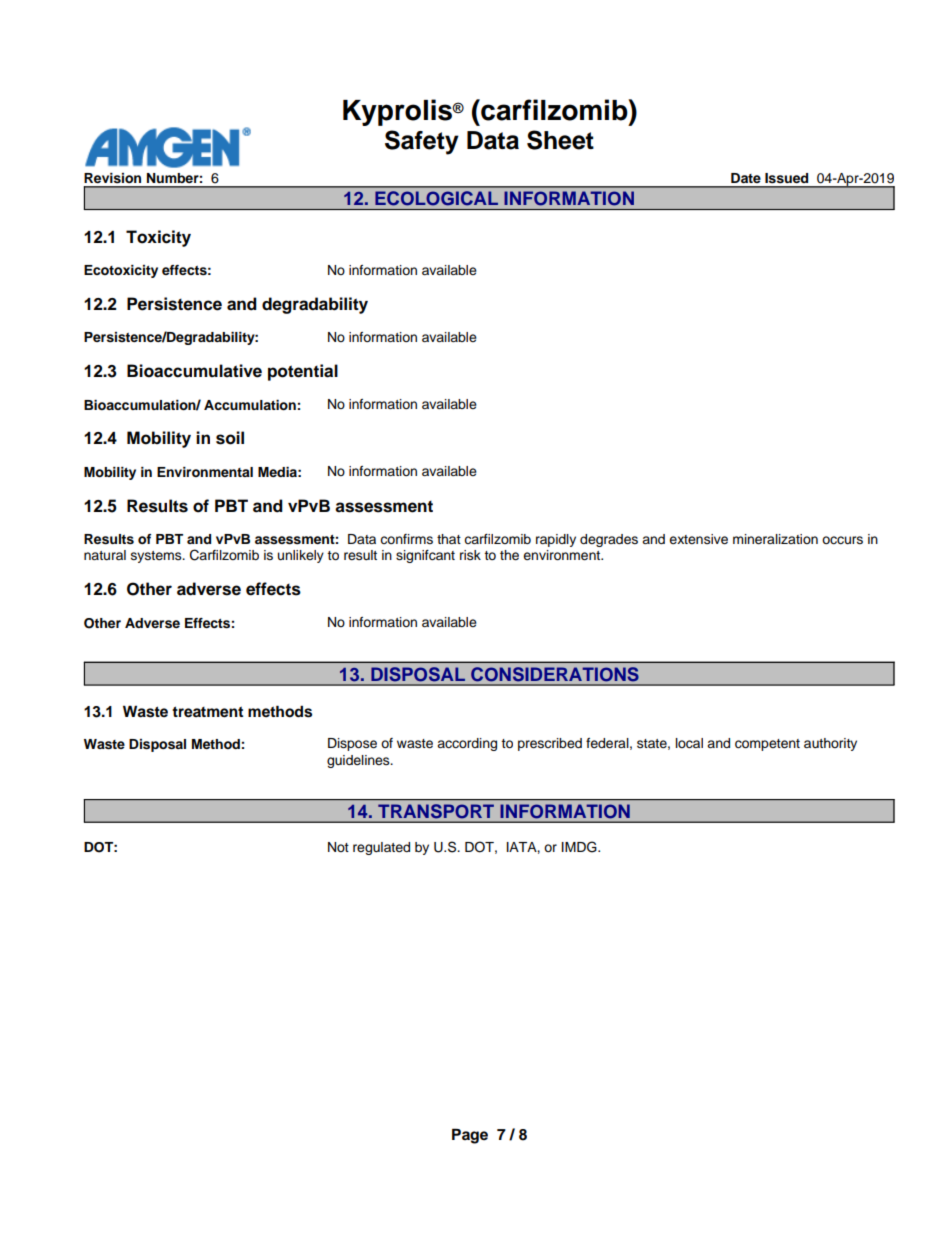 This screenshot has width=952, height=1233. What do you see at coordinates (303, 372) in the screenshot?
I see `potential` at bounding box center [303, 372].
